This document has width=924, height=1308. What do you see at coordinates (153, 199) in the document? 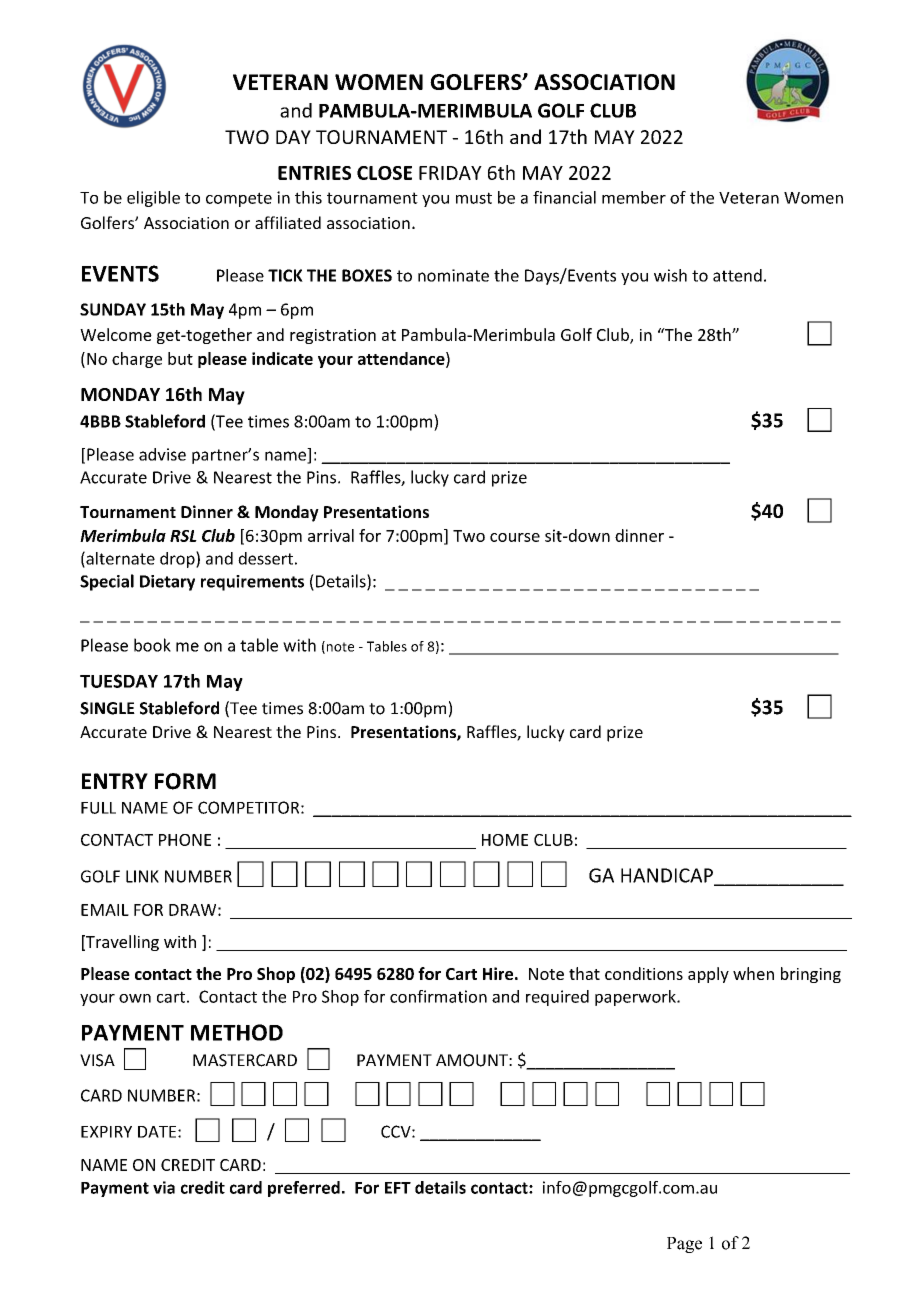
I see `eligible` at bounding box center [153, 199].
